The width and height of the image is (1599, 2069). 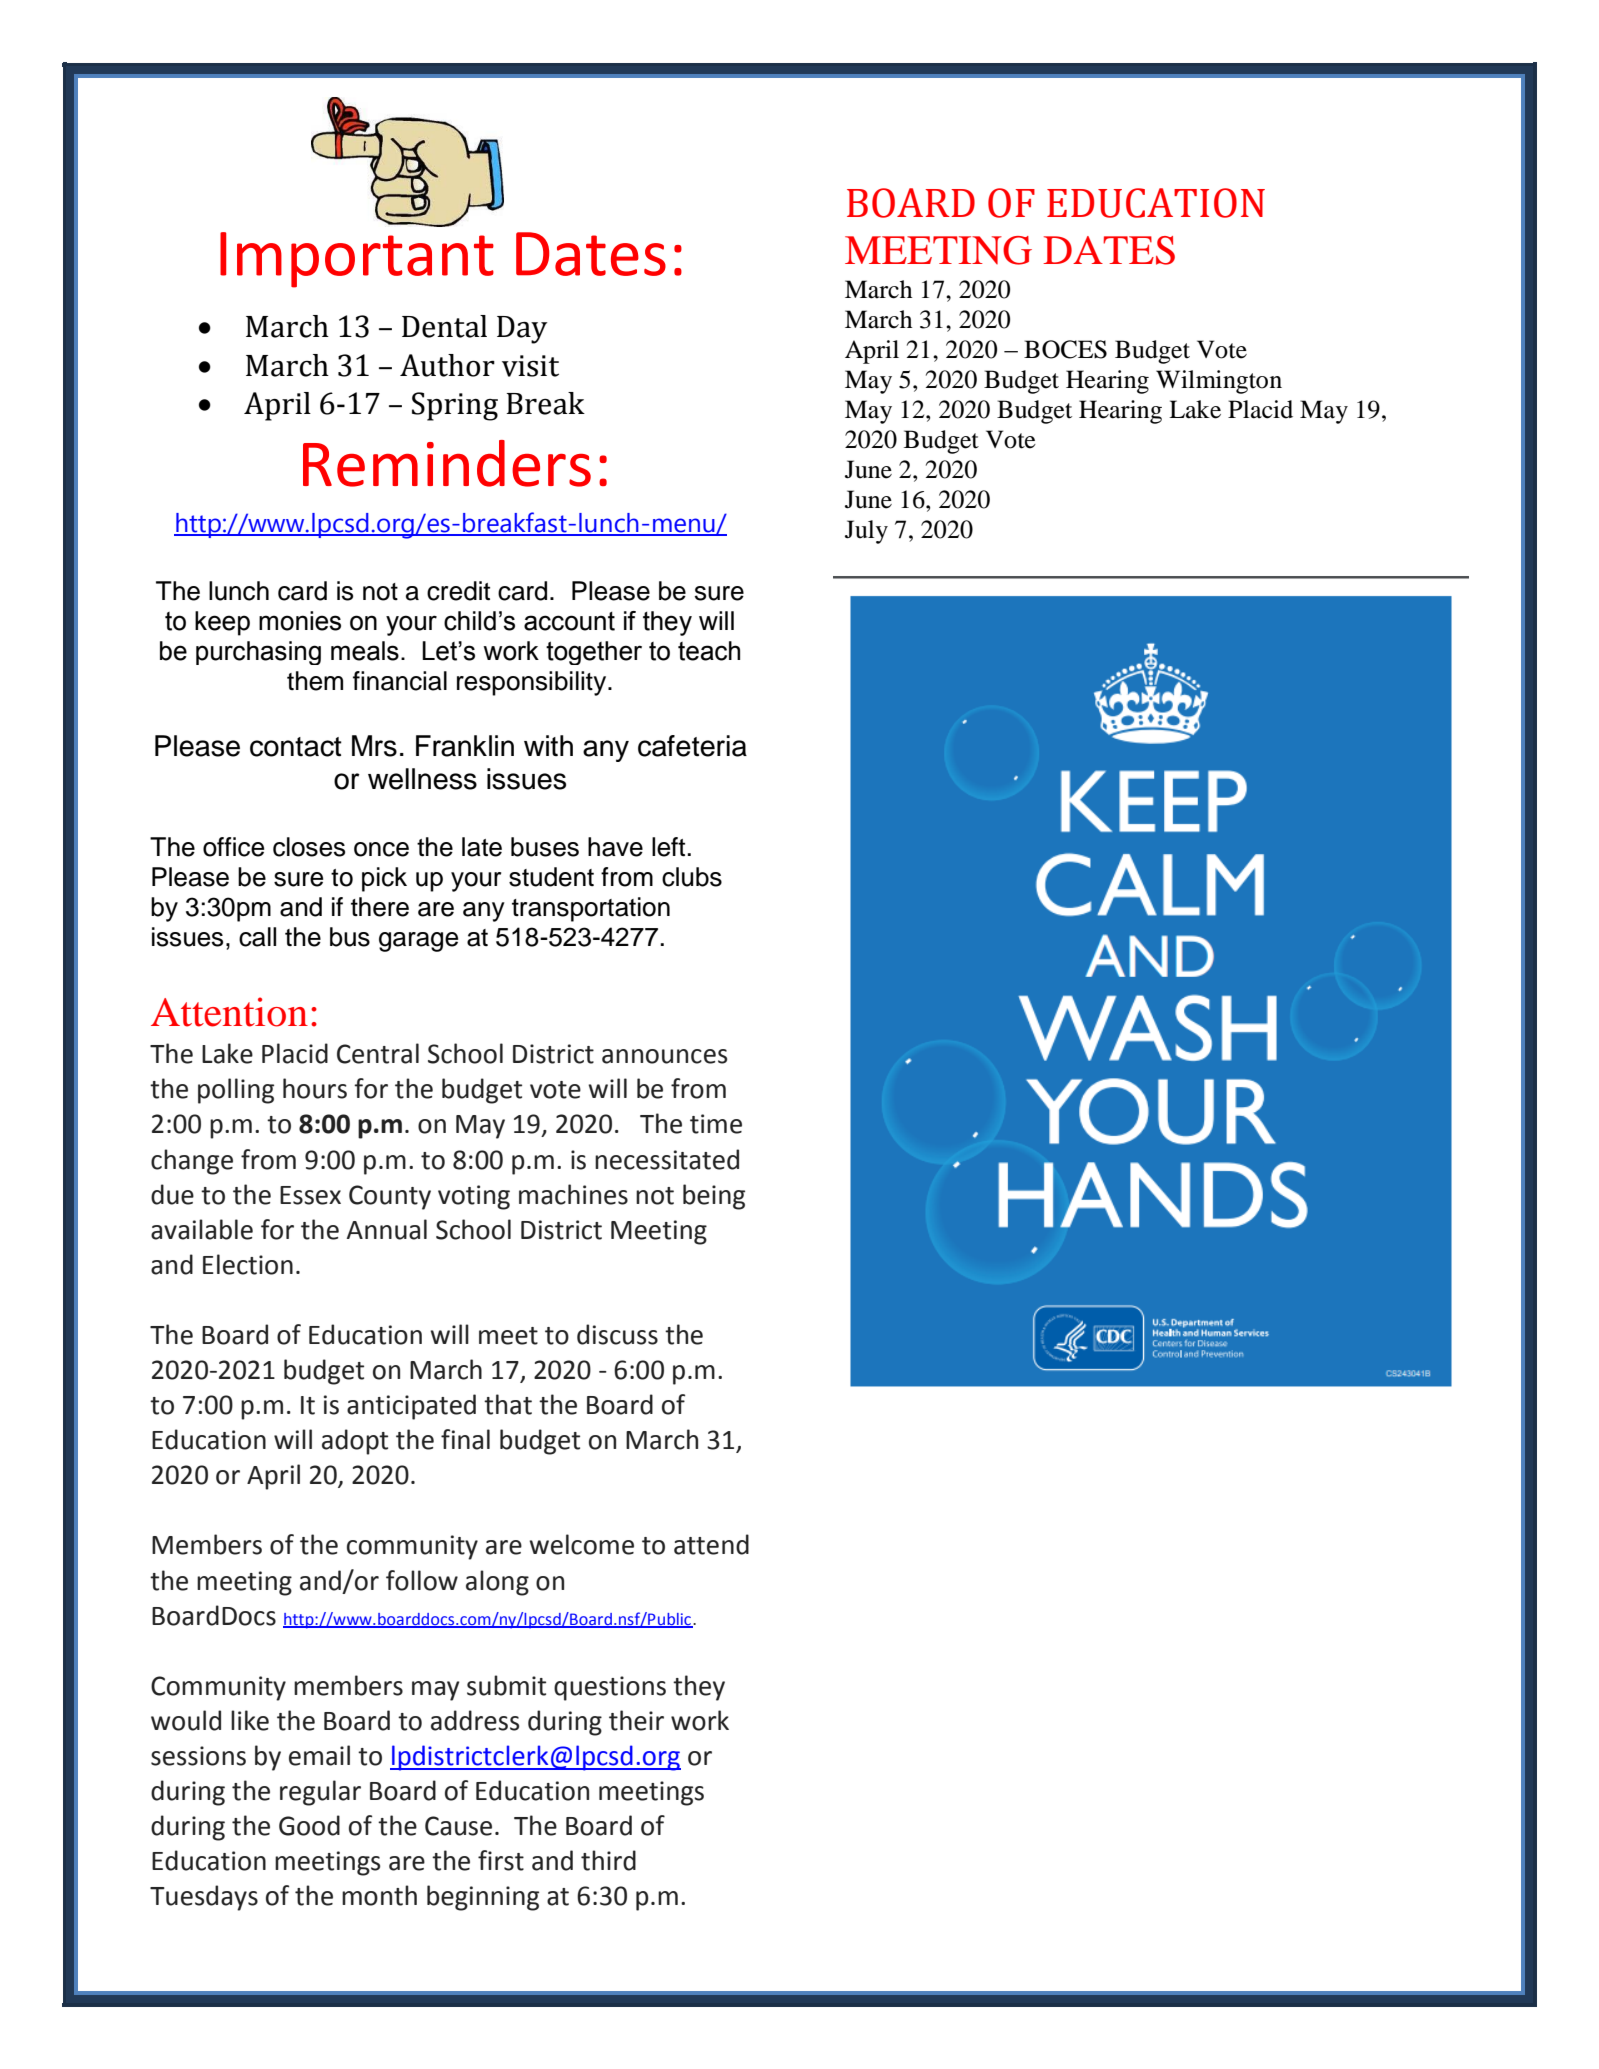 What do you see at coordinates (1219, 382) in the image?
I see `Wilmington` at bounding box center [1219, 382].
